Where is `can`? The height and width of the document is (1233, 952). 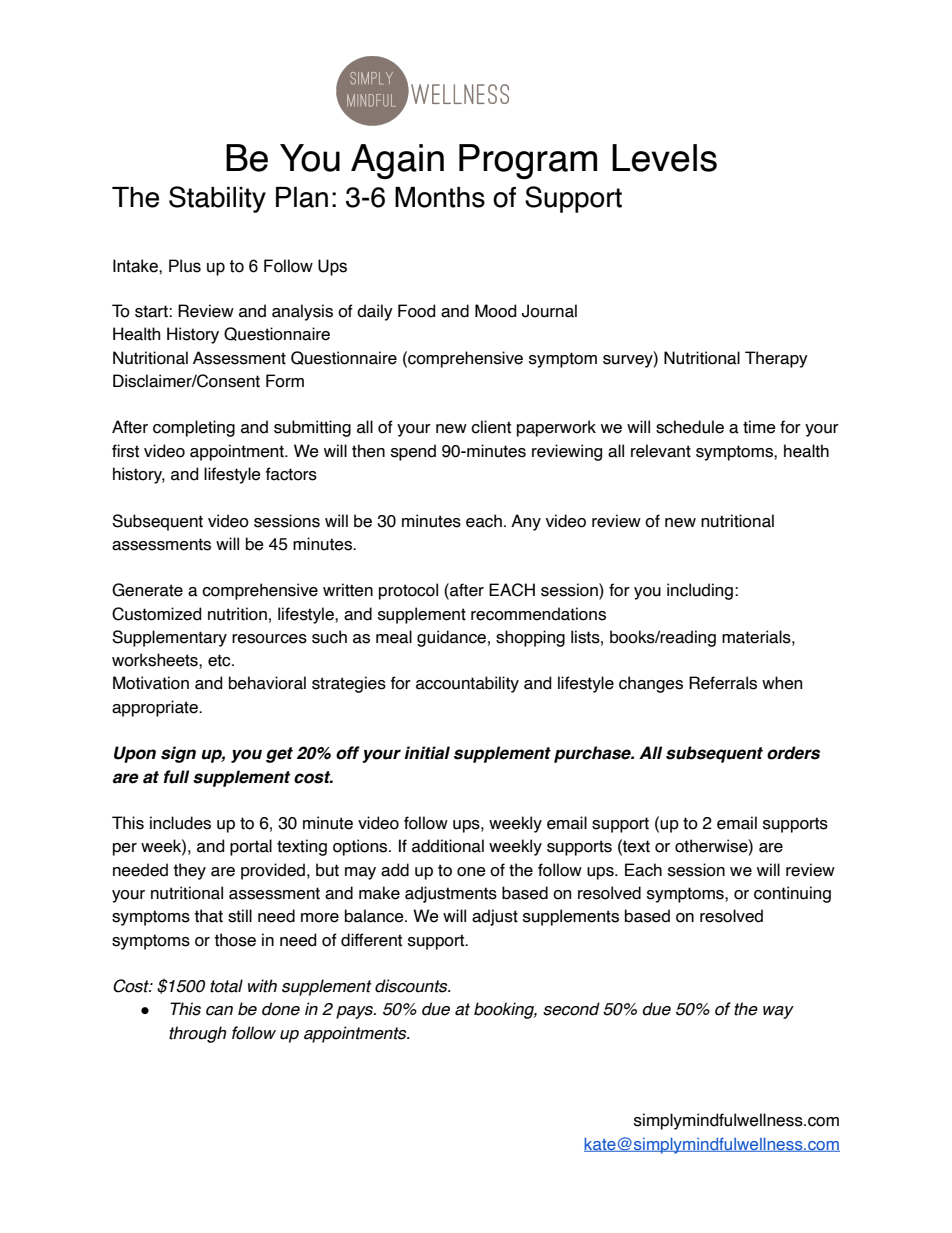 can is located at coordinates (219, 1011).
